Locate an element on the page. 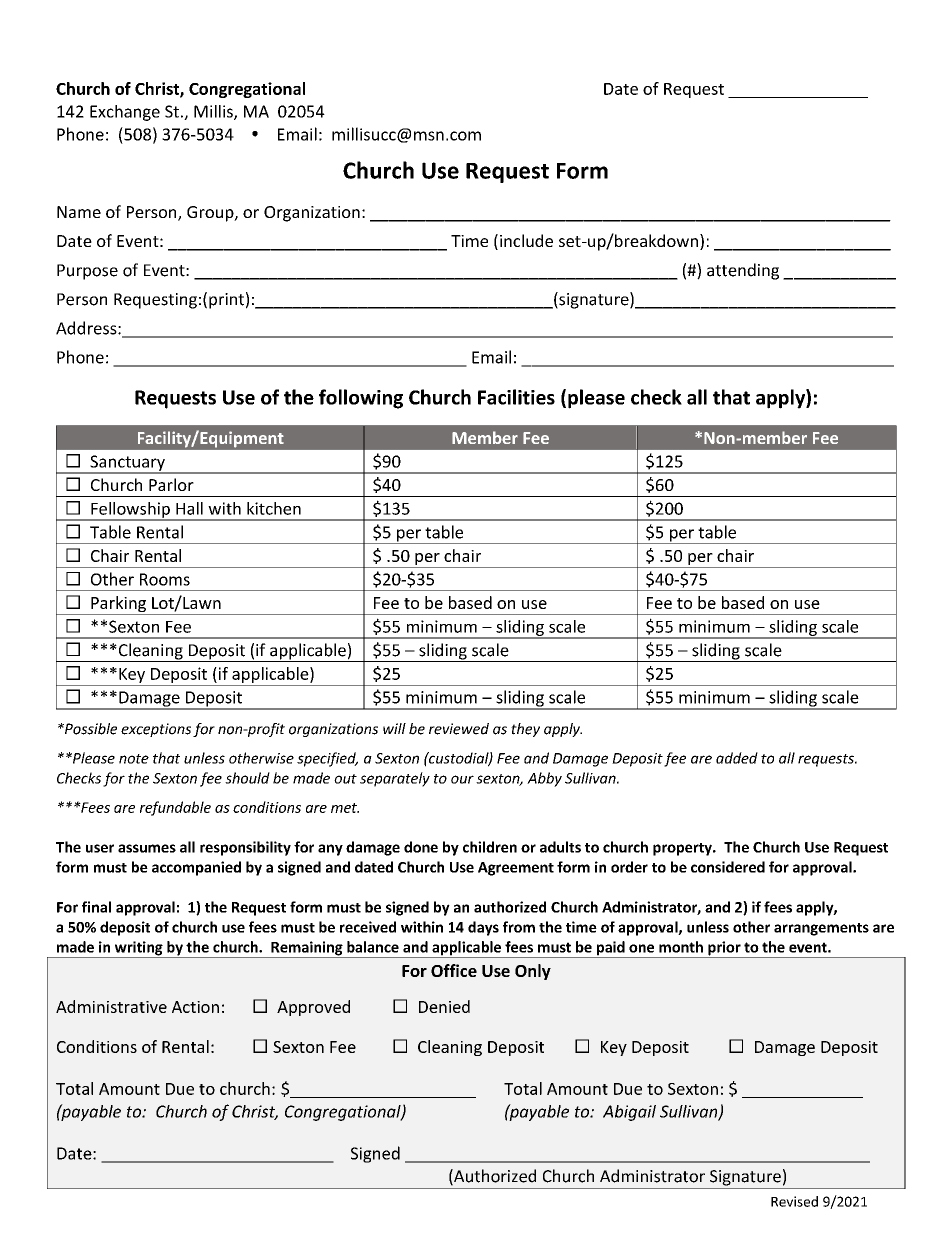 This page has width=952, height=1233. Office is located at coordinates (454, 970).
